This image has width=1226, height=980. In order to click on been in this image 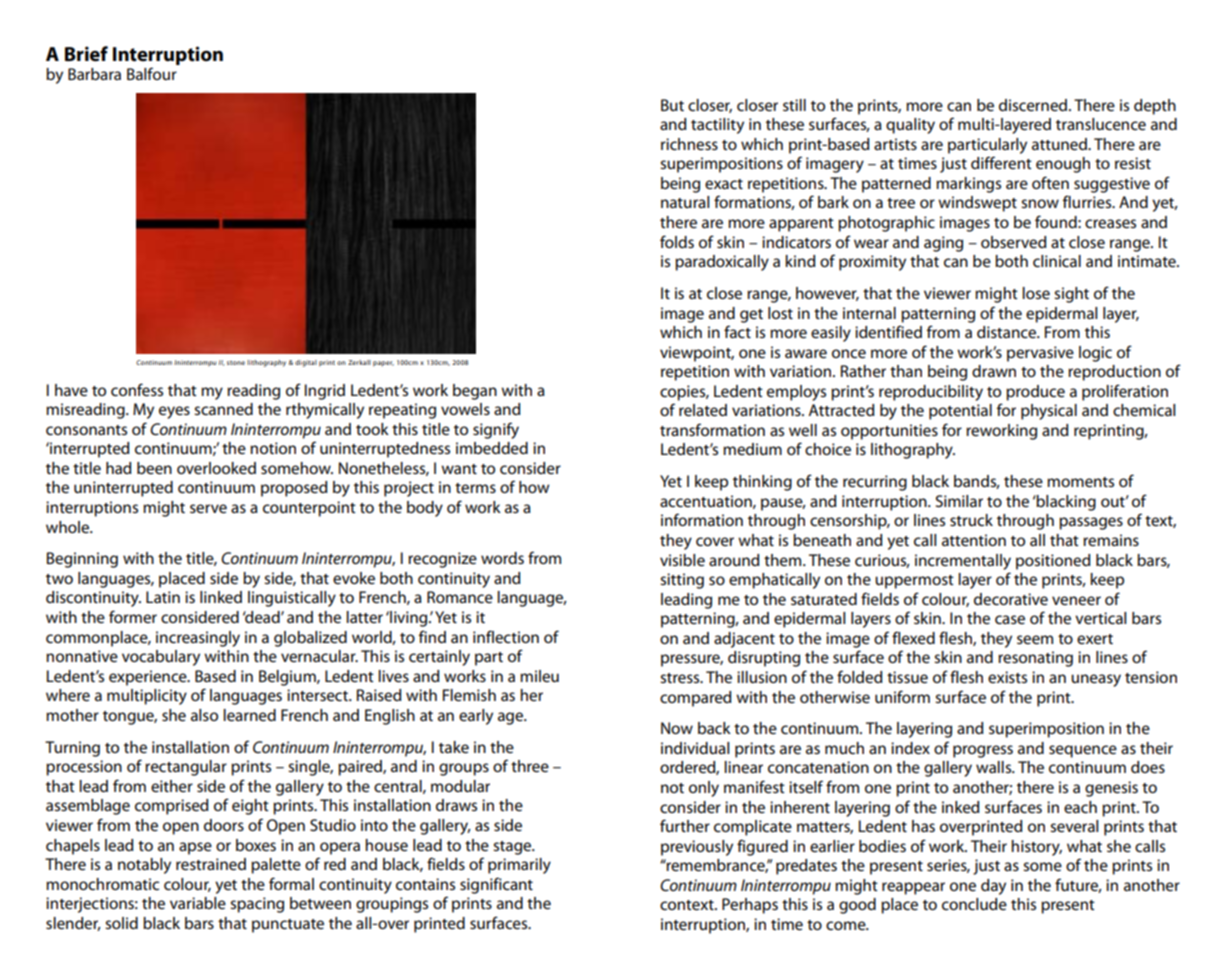, I will do `click(154, 468)`.
